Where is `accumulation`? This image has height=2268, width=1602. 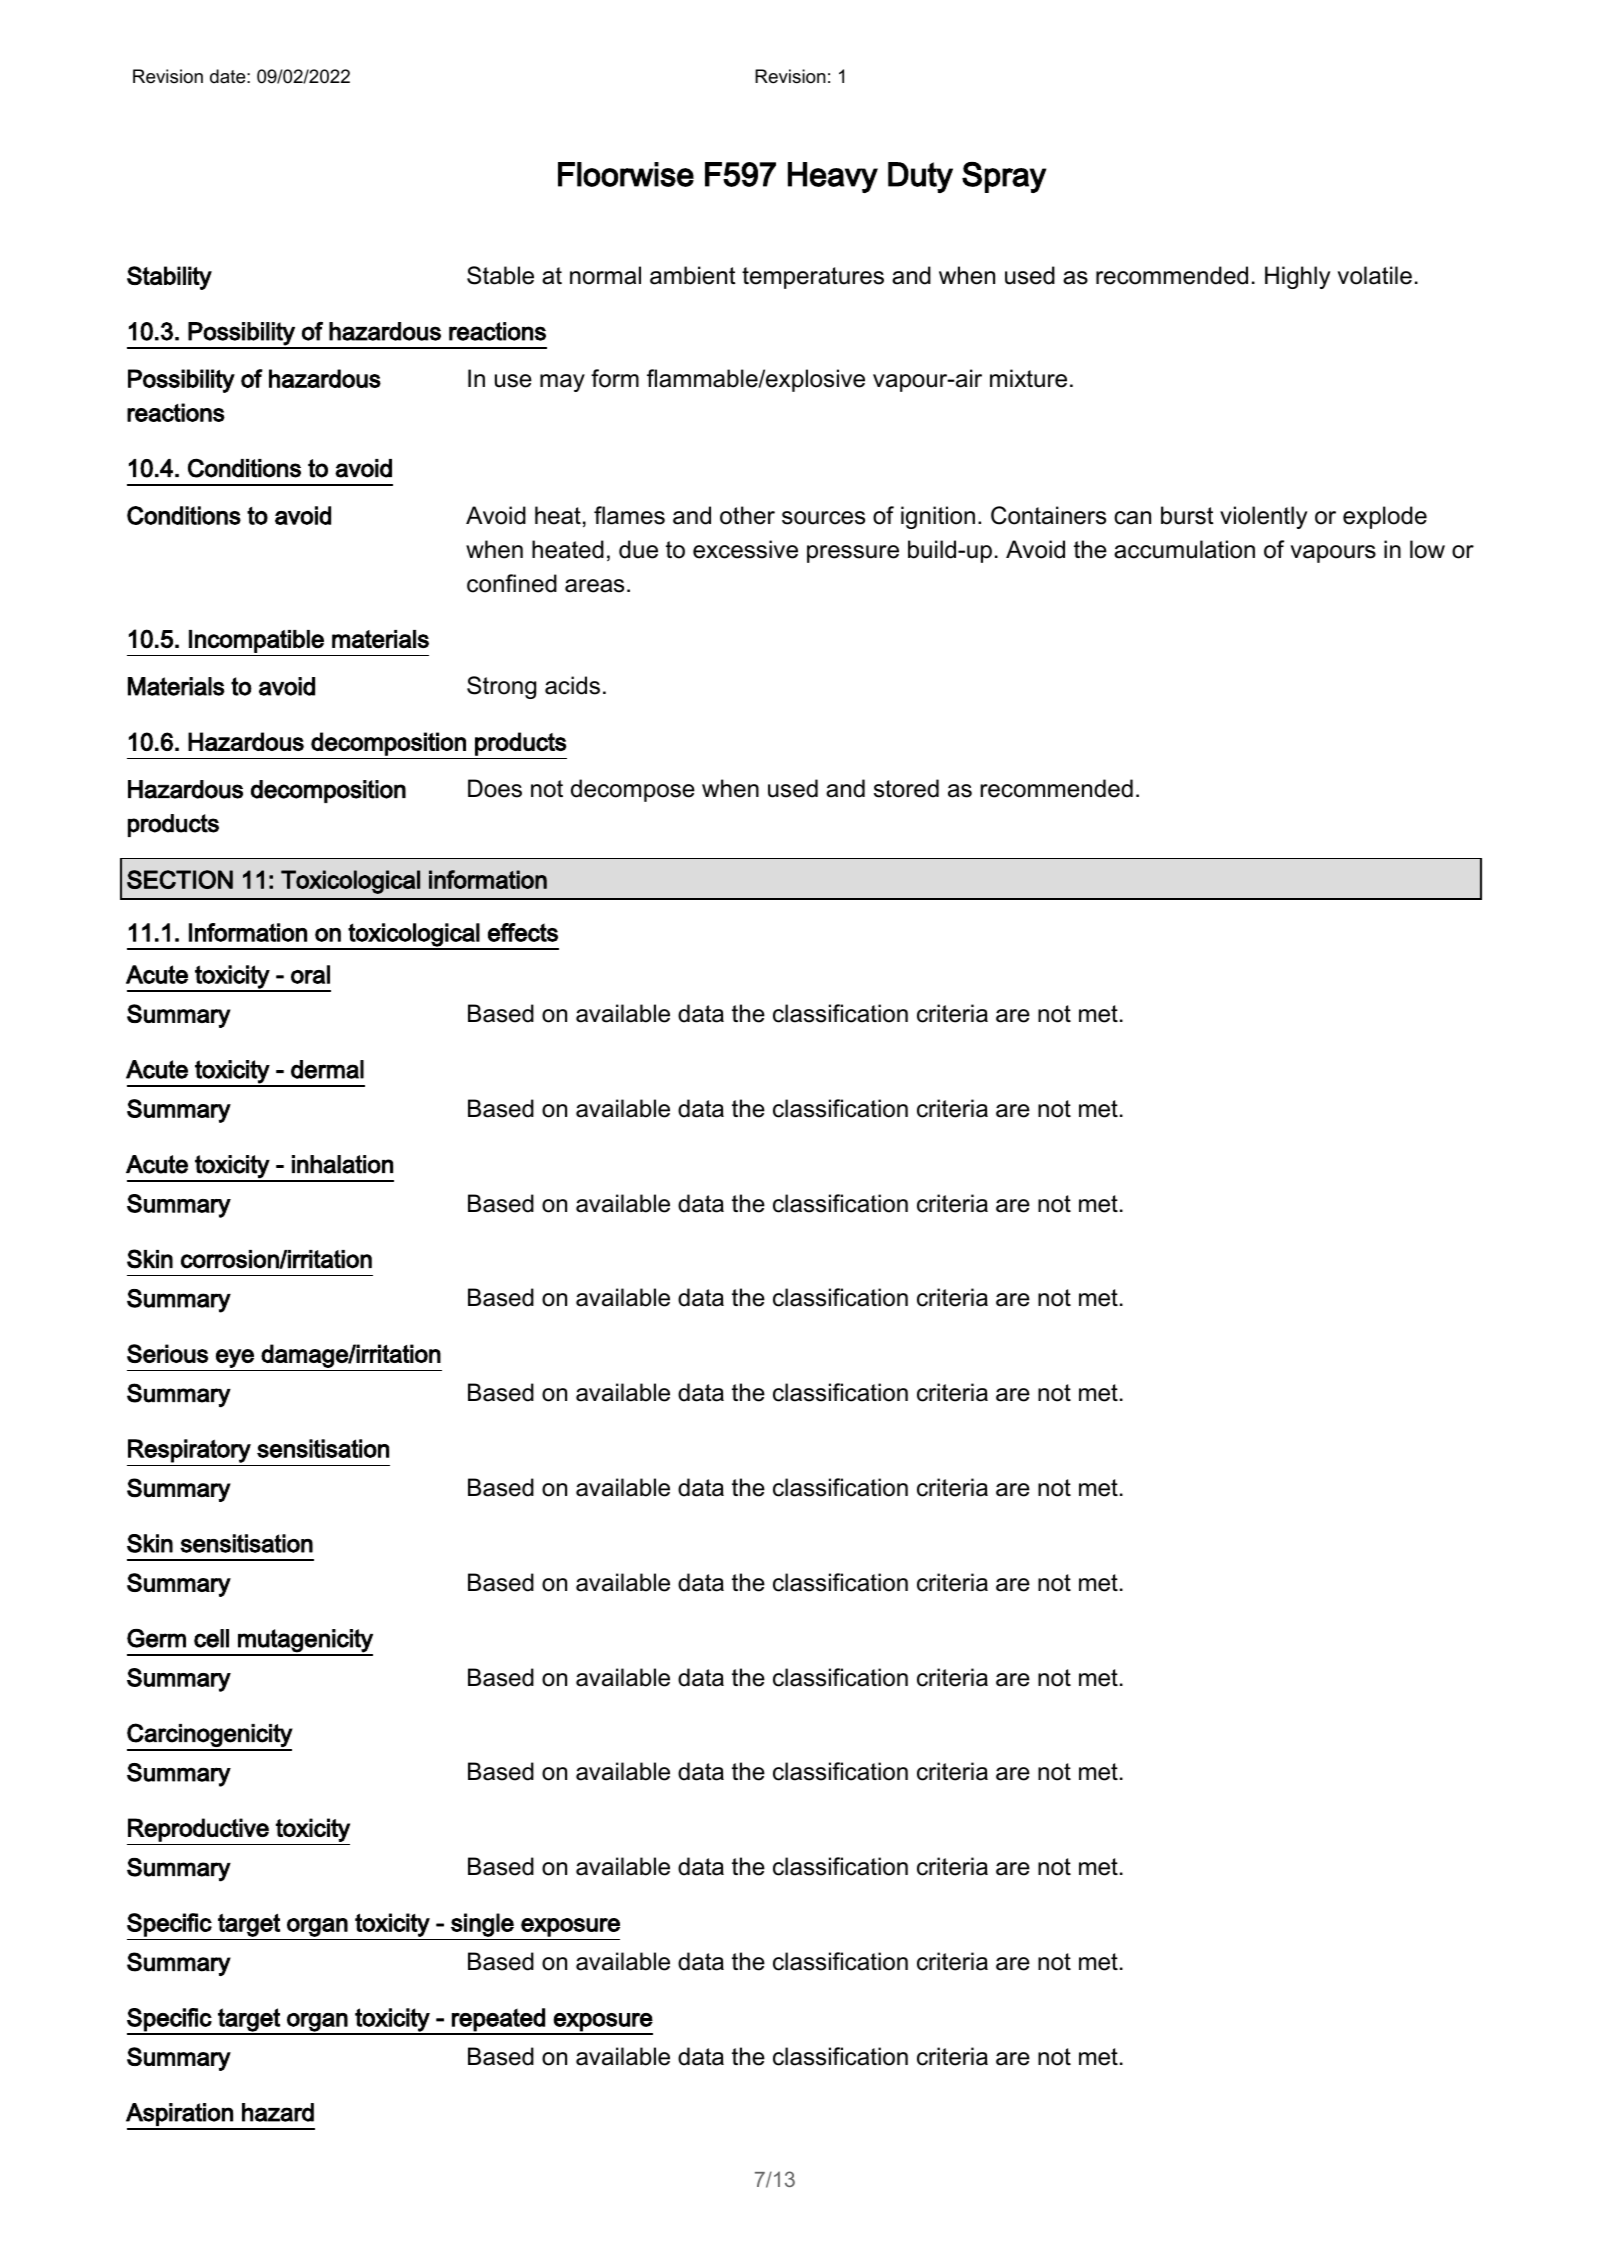
accumulation is located at coordinates (1184, 549).
